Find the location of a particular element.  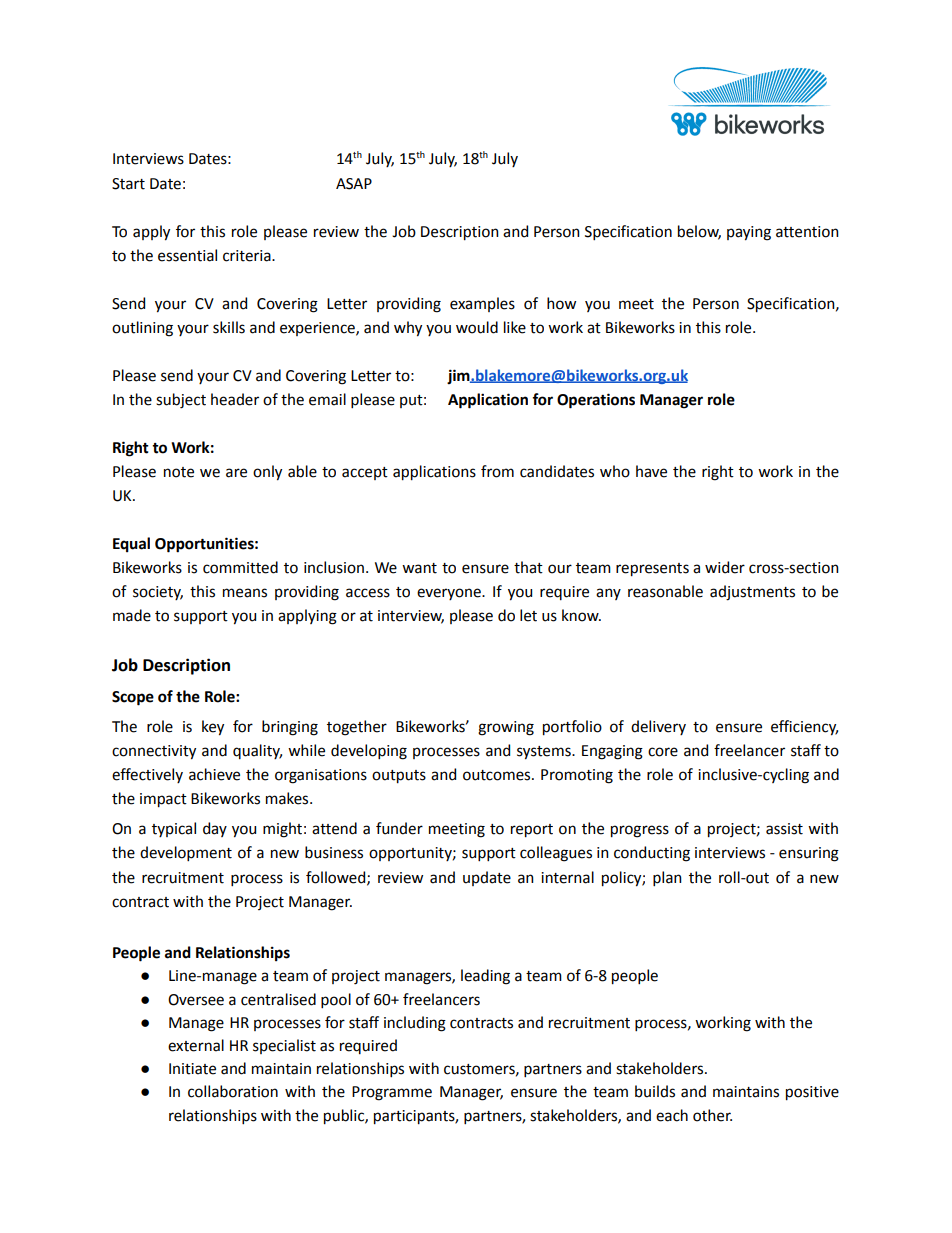

from is located at coordinates (497, 471).
